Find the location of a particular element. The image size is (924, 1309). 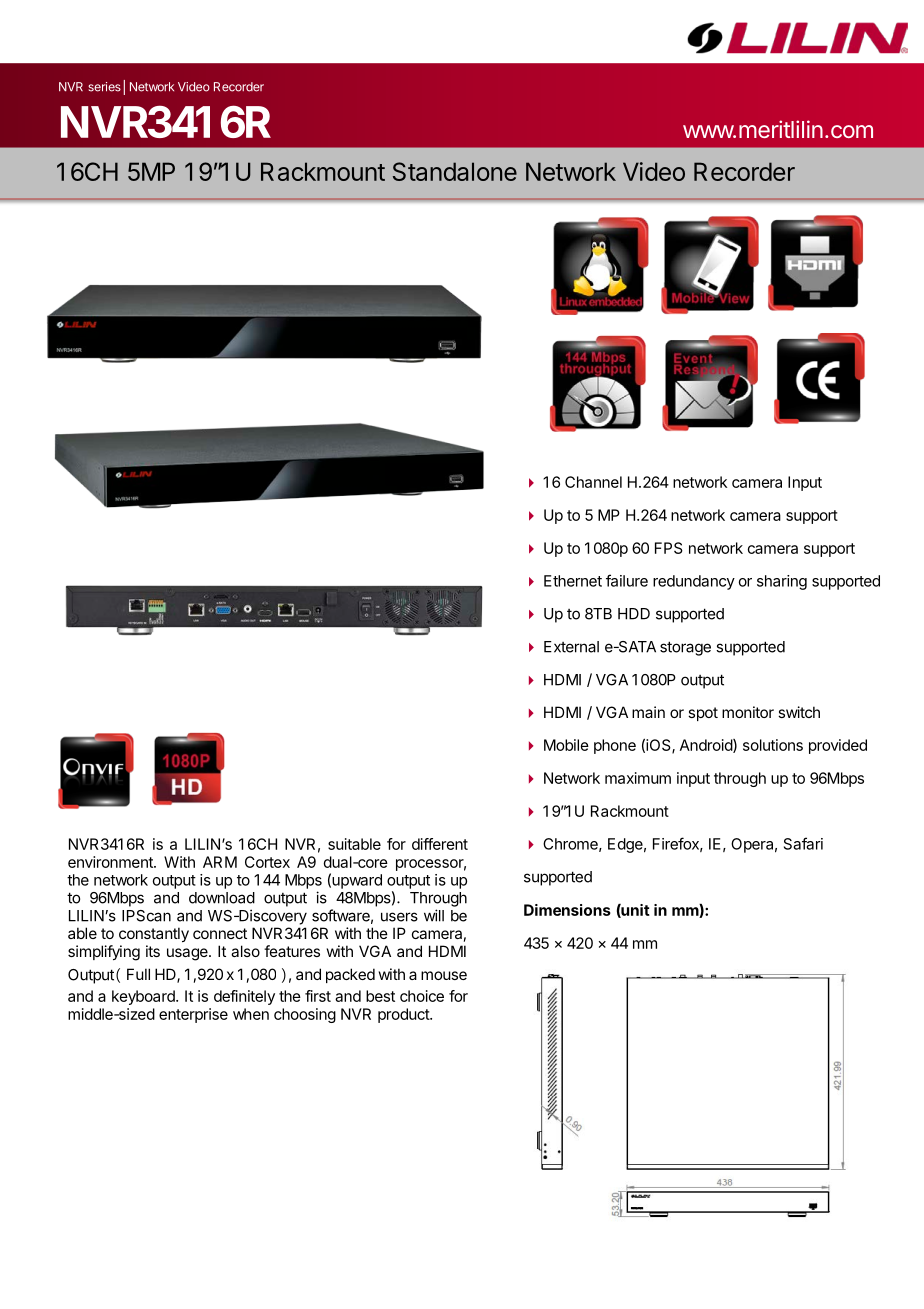

Channel is located at coordinates (593, 482).
